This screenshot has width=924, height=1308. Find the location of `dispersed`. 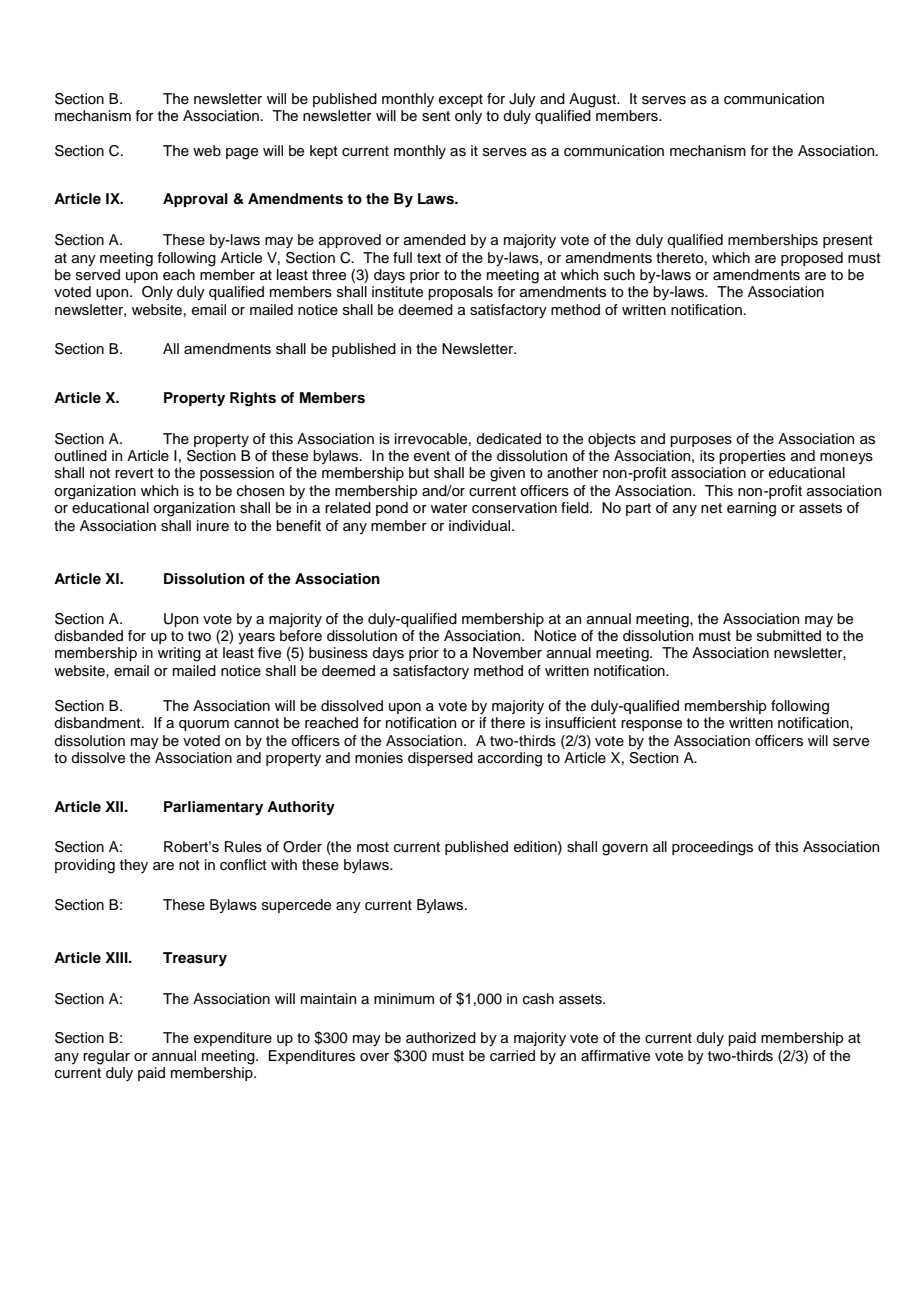

dispersed is located at coordinates (440, 759).
